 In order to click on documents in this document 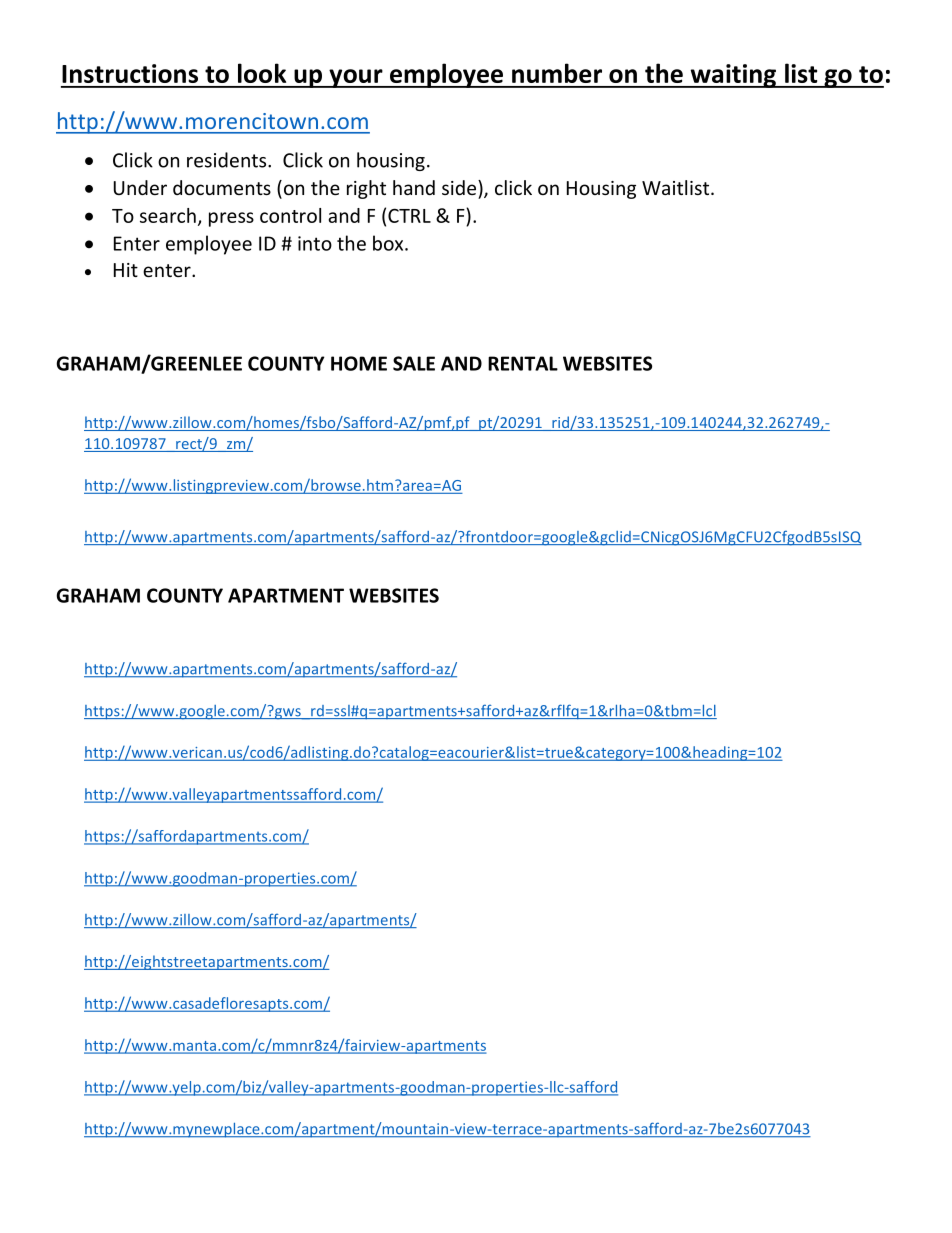, I will do `click(222, 187)`.
